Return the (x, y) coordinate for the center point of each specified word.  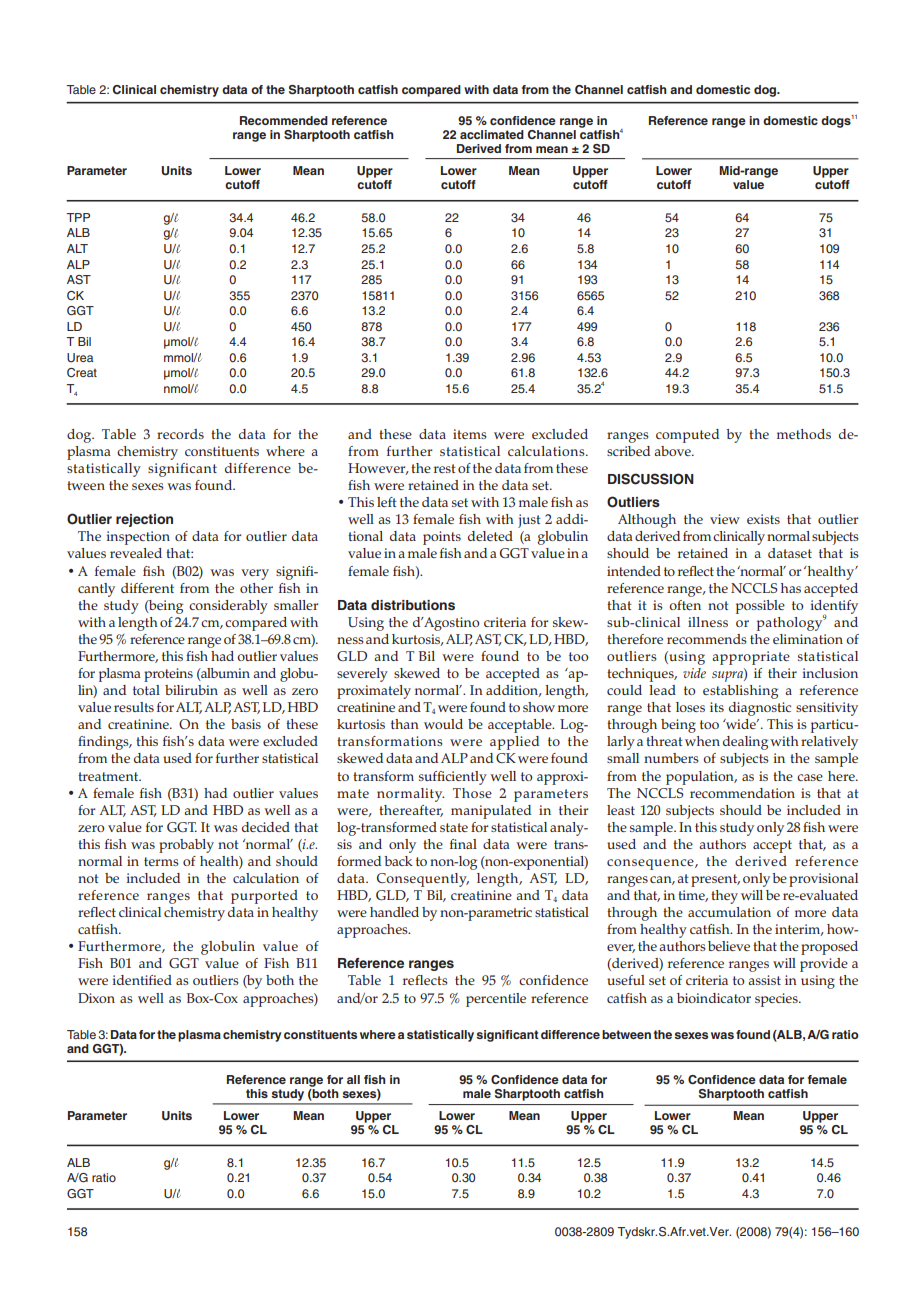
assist (764, 980)
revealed (136, 553)
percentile (496, 1000)
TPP (78, 217)
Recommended (284, 120)
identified (142, 980)
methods (804, 434)
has (791, 588)
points (442, 538)
